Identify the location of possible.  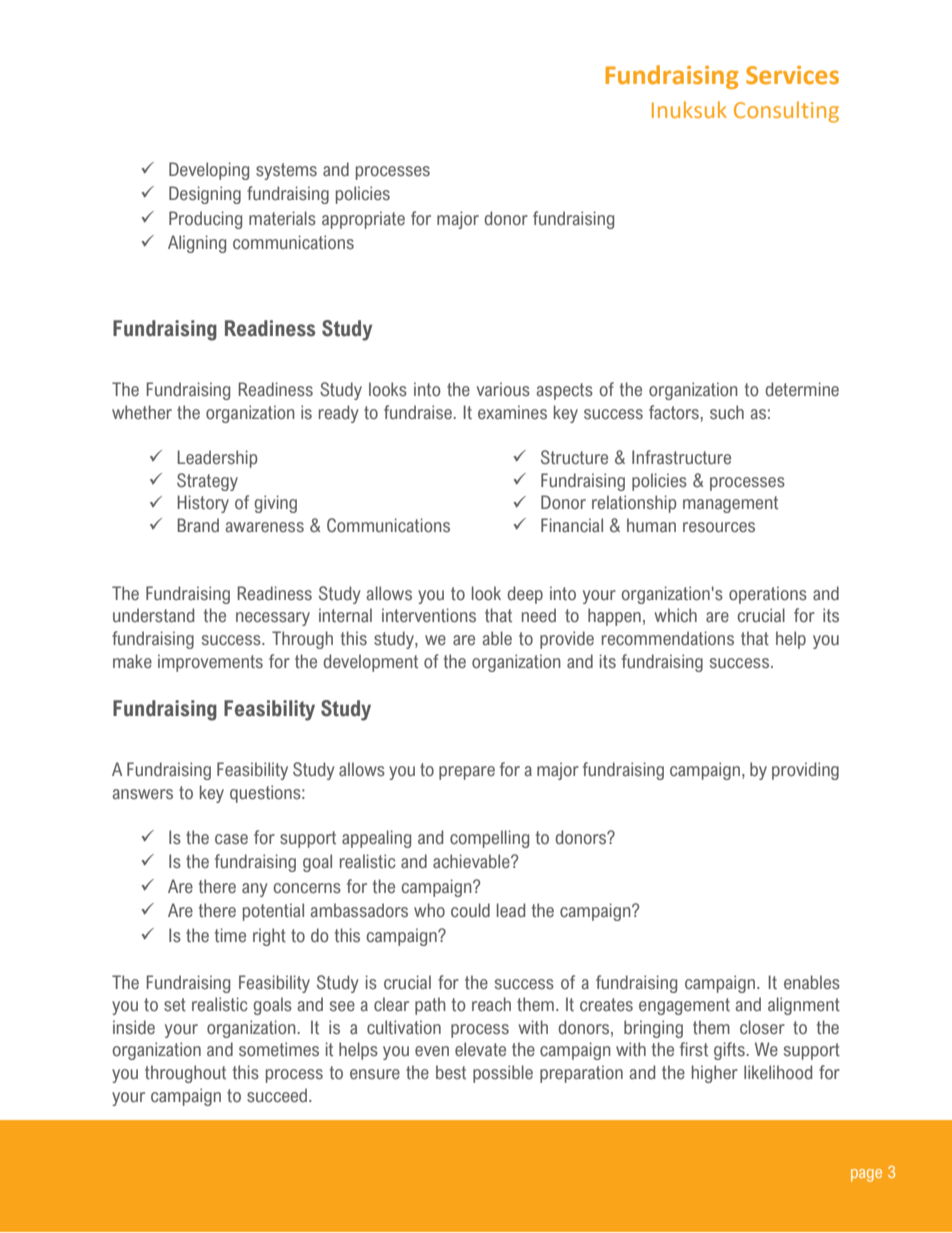
(503, 1074).
